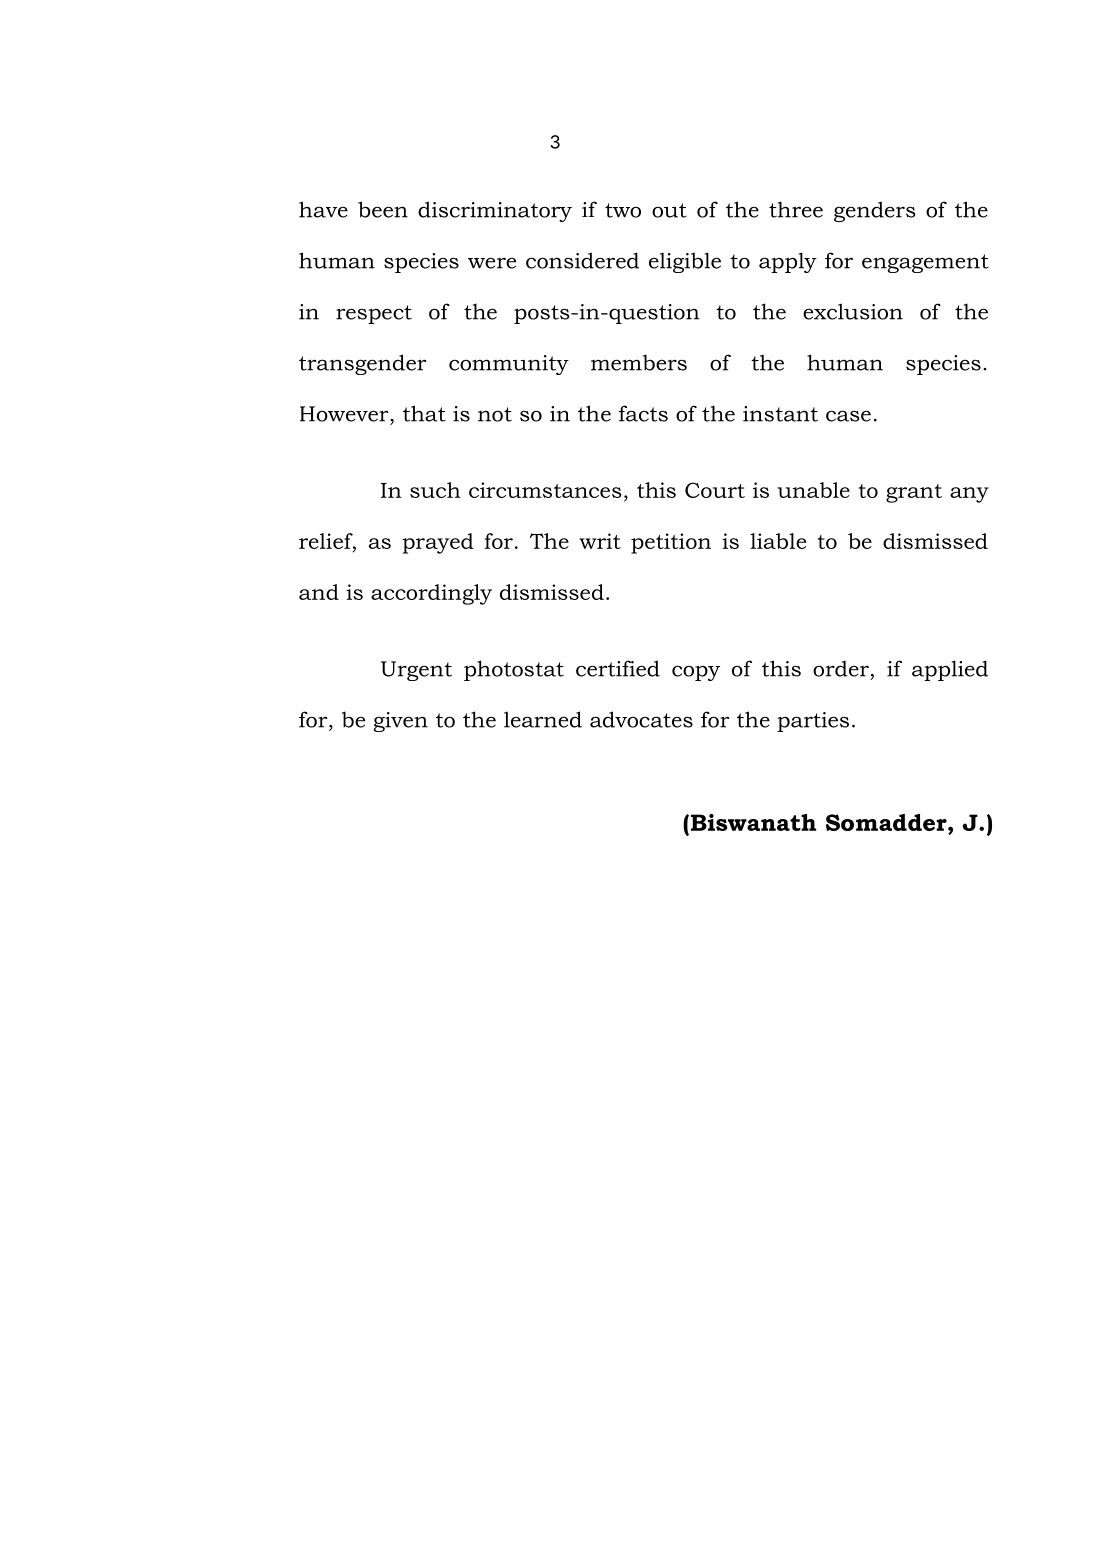  What do you see at coordinates (623, 210) in the image?
I see `two` at bounding box center [623, 210].
